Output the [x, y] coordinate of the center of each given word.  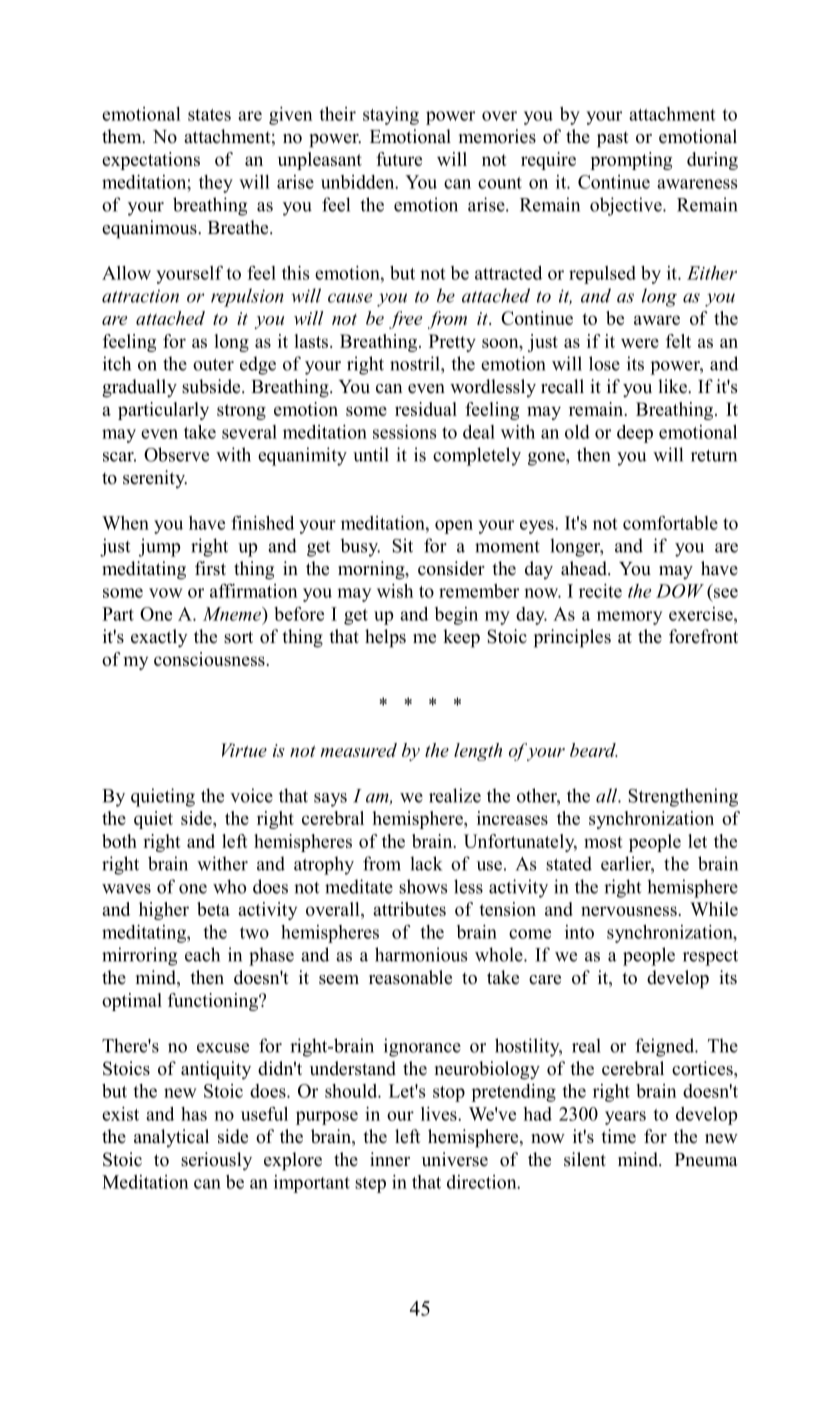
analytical [171, 1138]
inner [390, 1159]
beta [213, 909]
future [399, 159]
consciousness [210, 659]
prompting [631, 161]
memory [629, 618]
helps [385, 638]
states [209, 115]
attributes [409, 909]
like [673, 386]
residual [426, 409]
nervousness [630, 911]
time [618, 1136]
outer [213, 364]
